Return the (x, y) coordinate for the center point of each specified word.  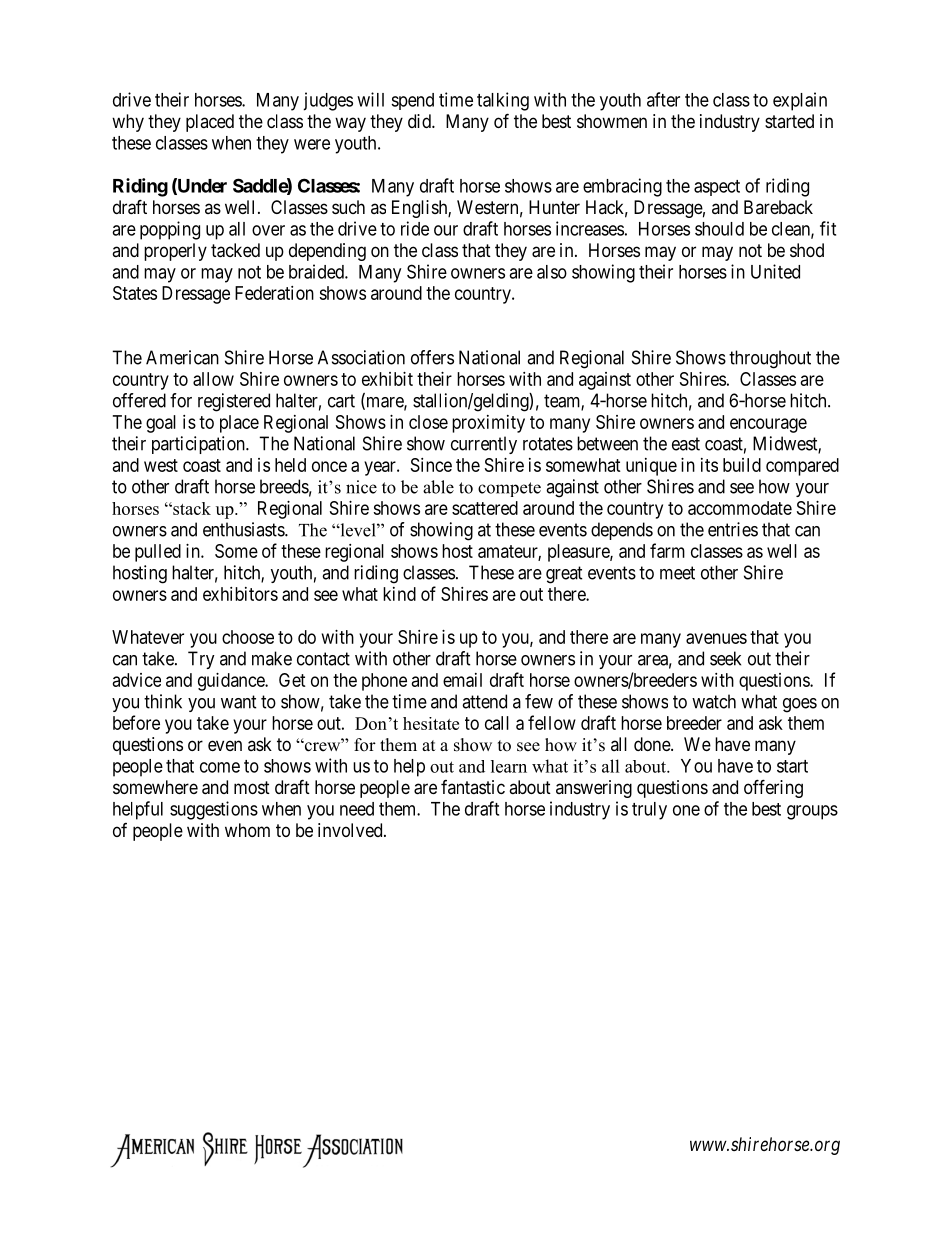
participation (199, 445)
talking (503, 101)
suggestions (214, 810)
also (552, 272)
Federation (274, 293)
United (775, 271)
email (462, 680)
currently (484, 445)
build (742, 465)
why (128, 123)
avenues (716, 638)
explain (800, 101)
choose (248, 637)
